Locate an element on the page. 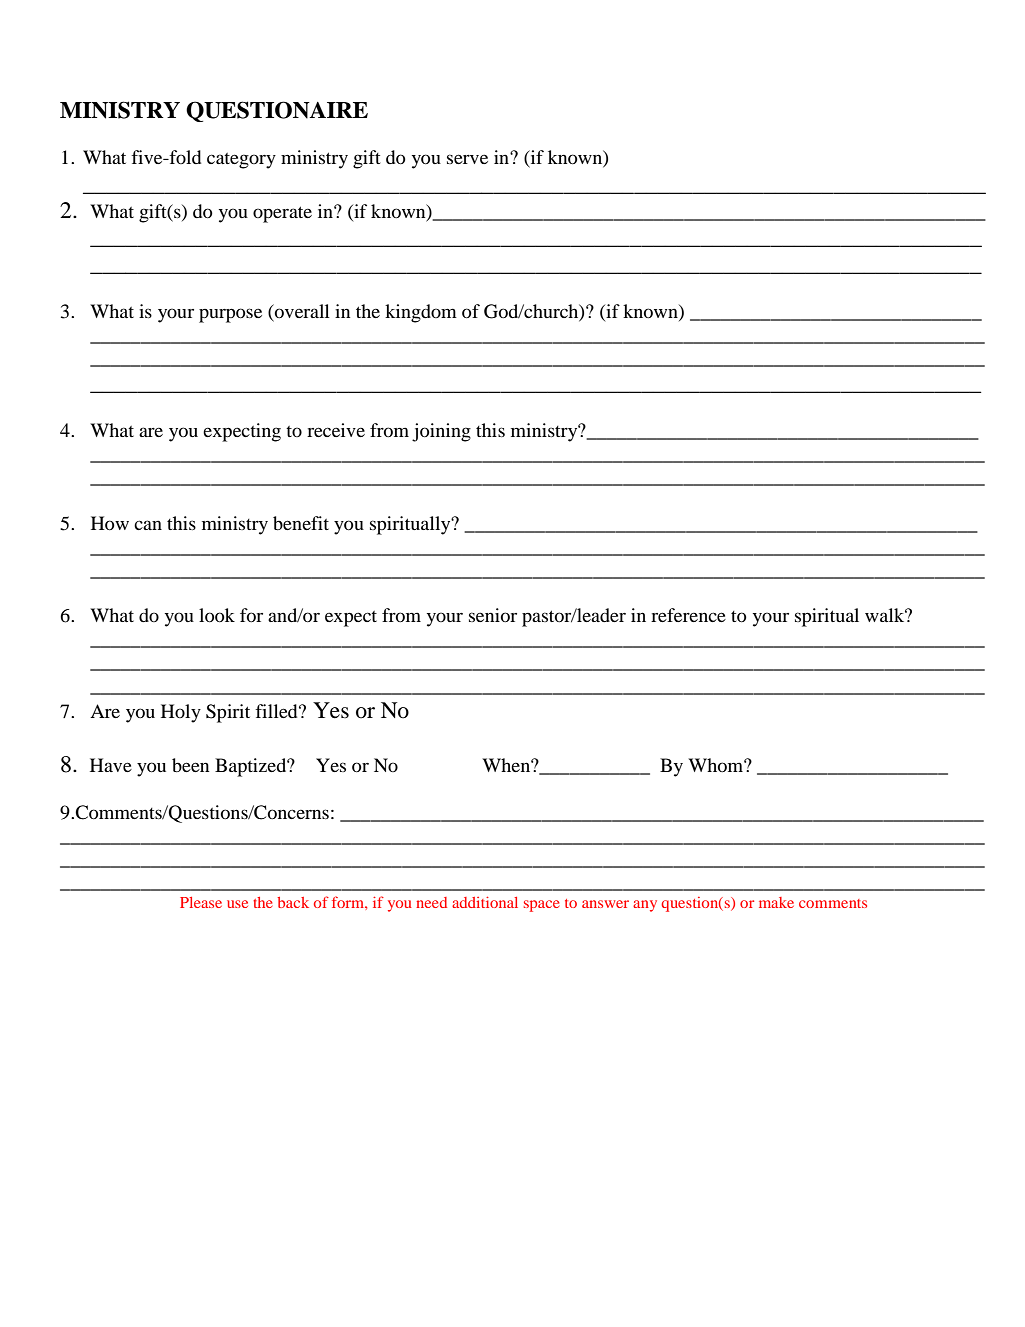 Image resolution: width=1025 pixels, height=1327 pixels. benefit is located at coordinates (301, 523).
